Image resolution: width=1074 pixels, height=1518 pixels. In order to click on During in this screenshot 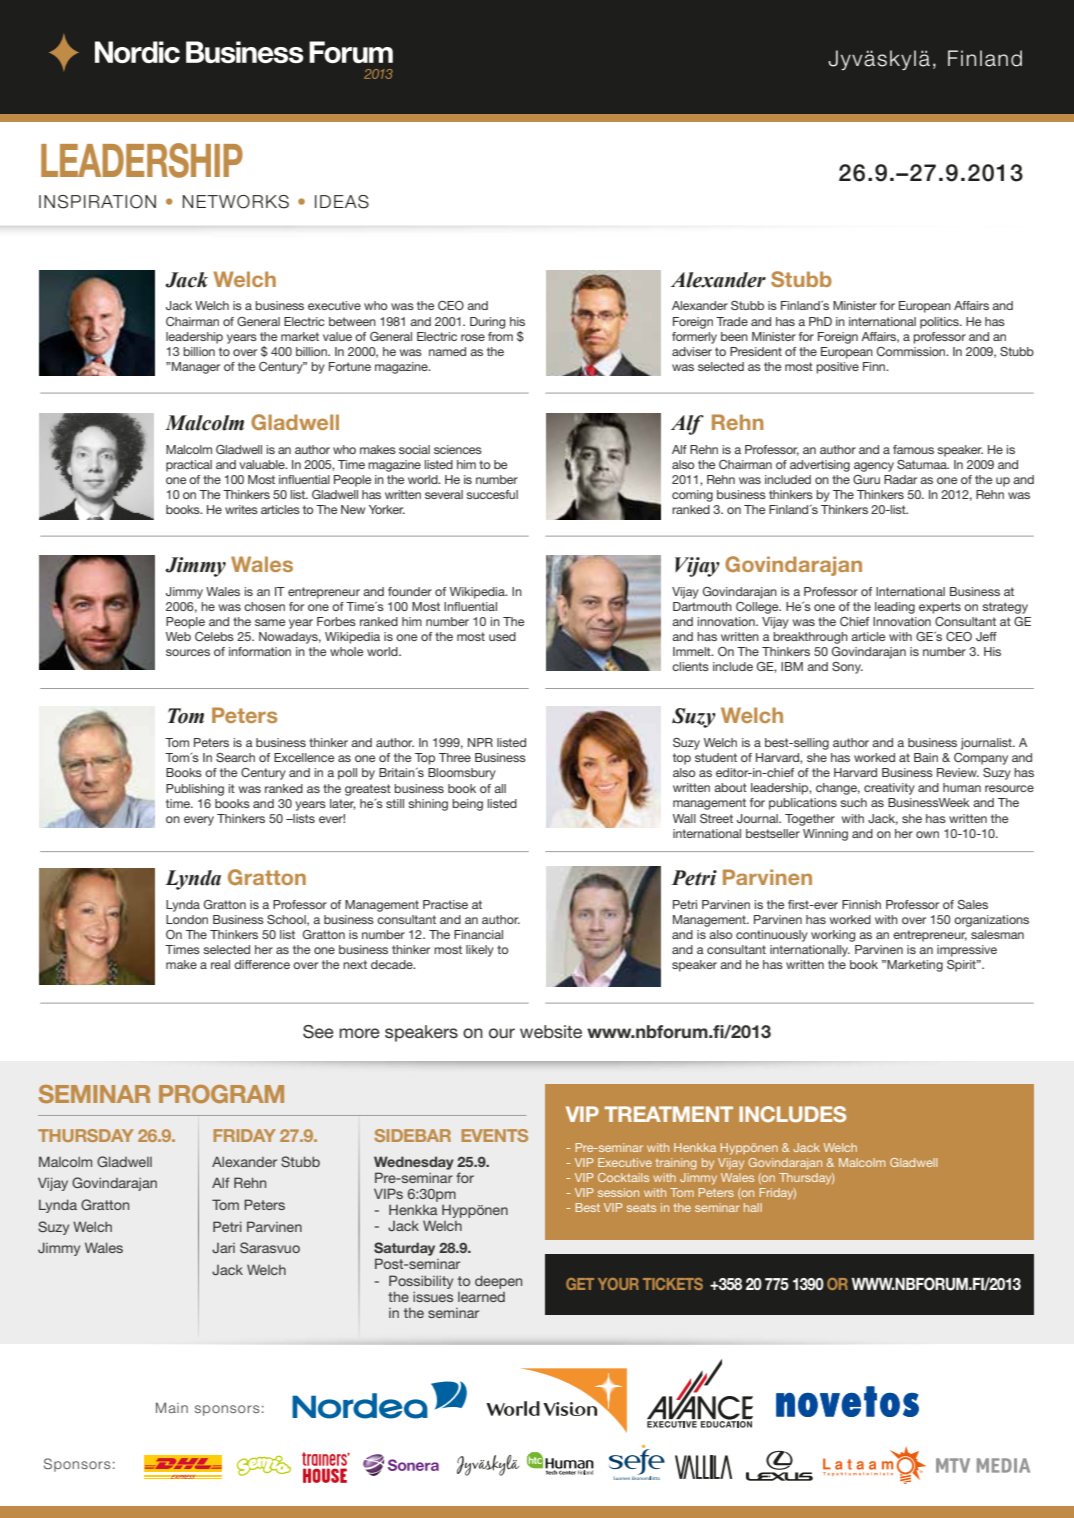, I will do `click(487, 323)`.
